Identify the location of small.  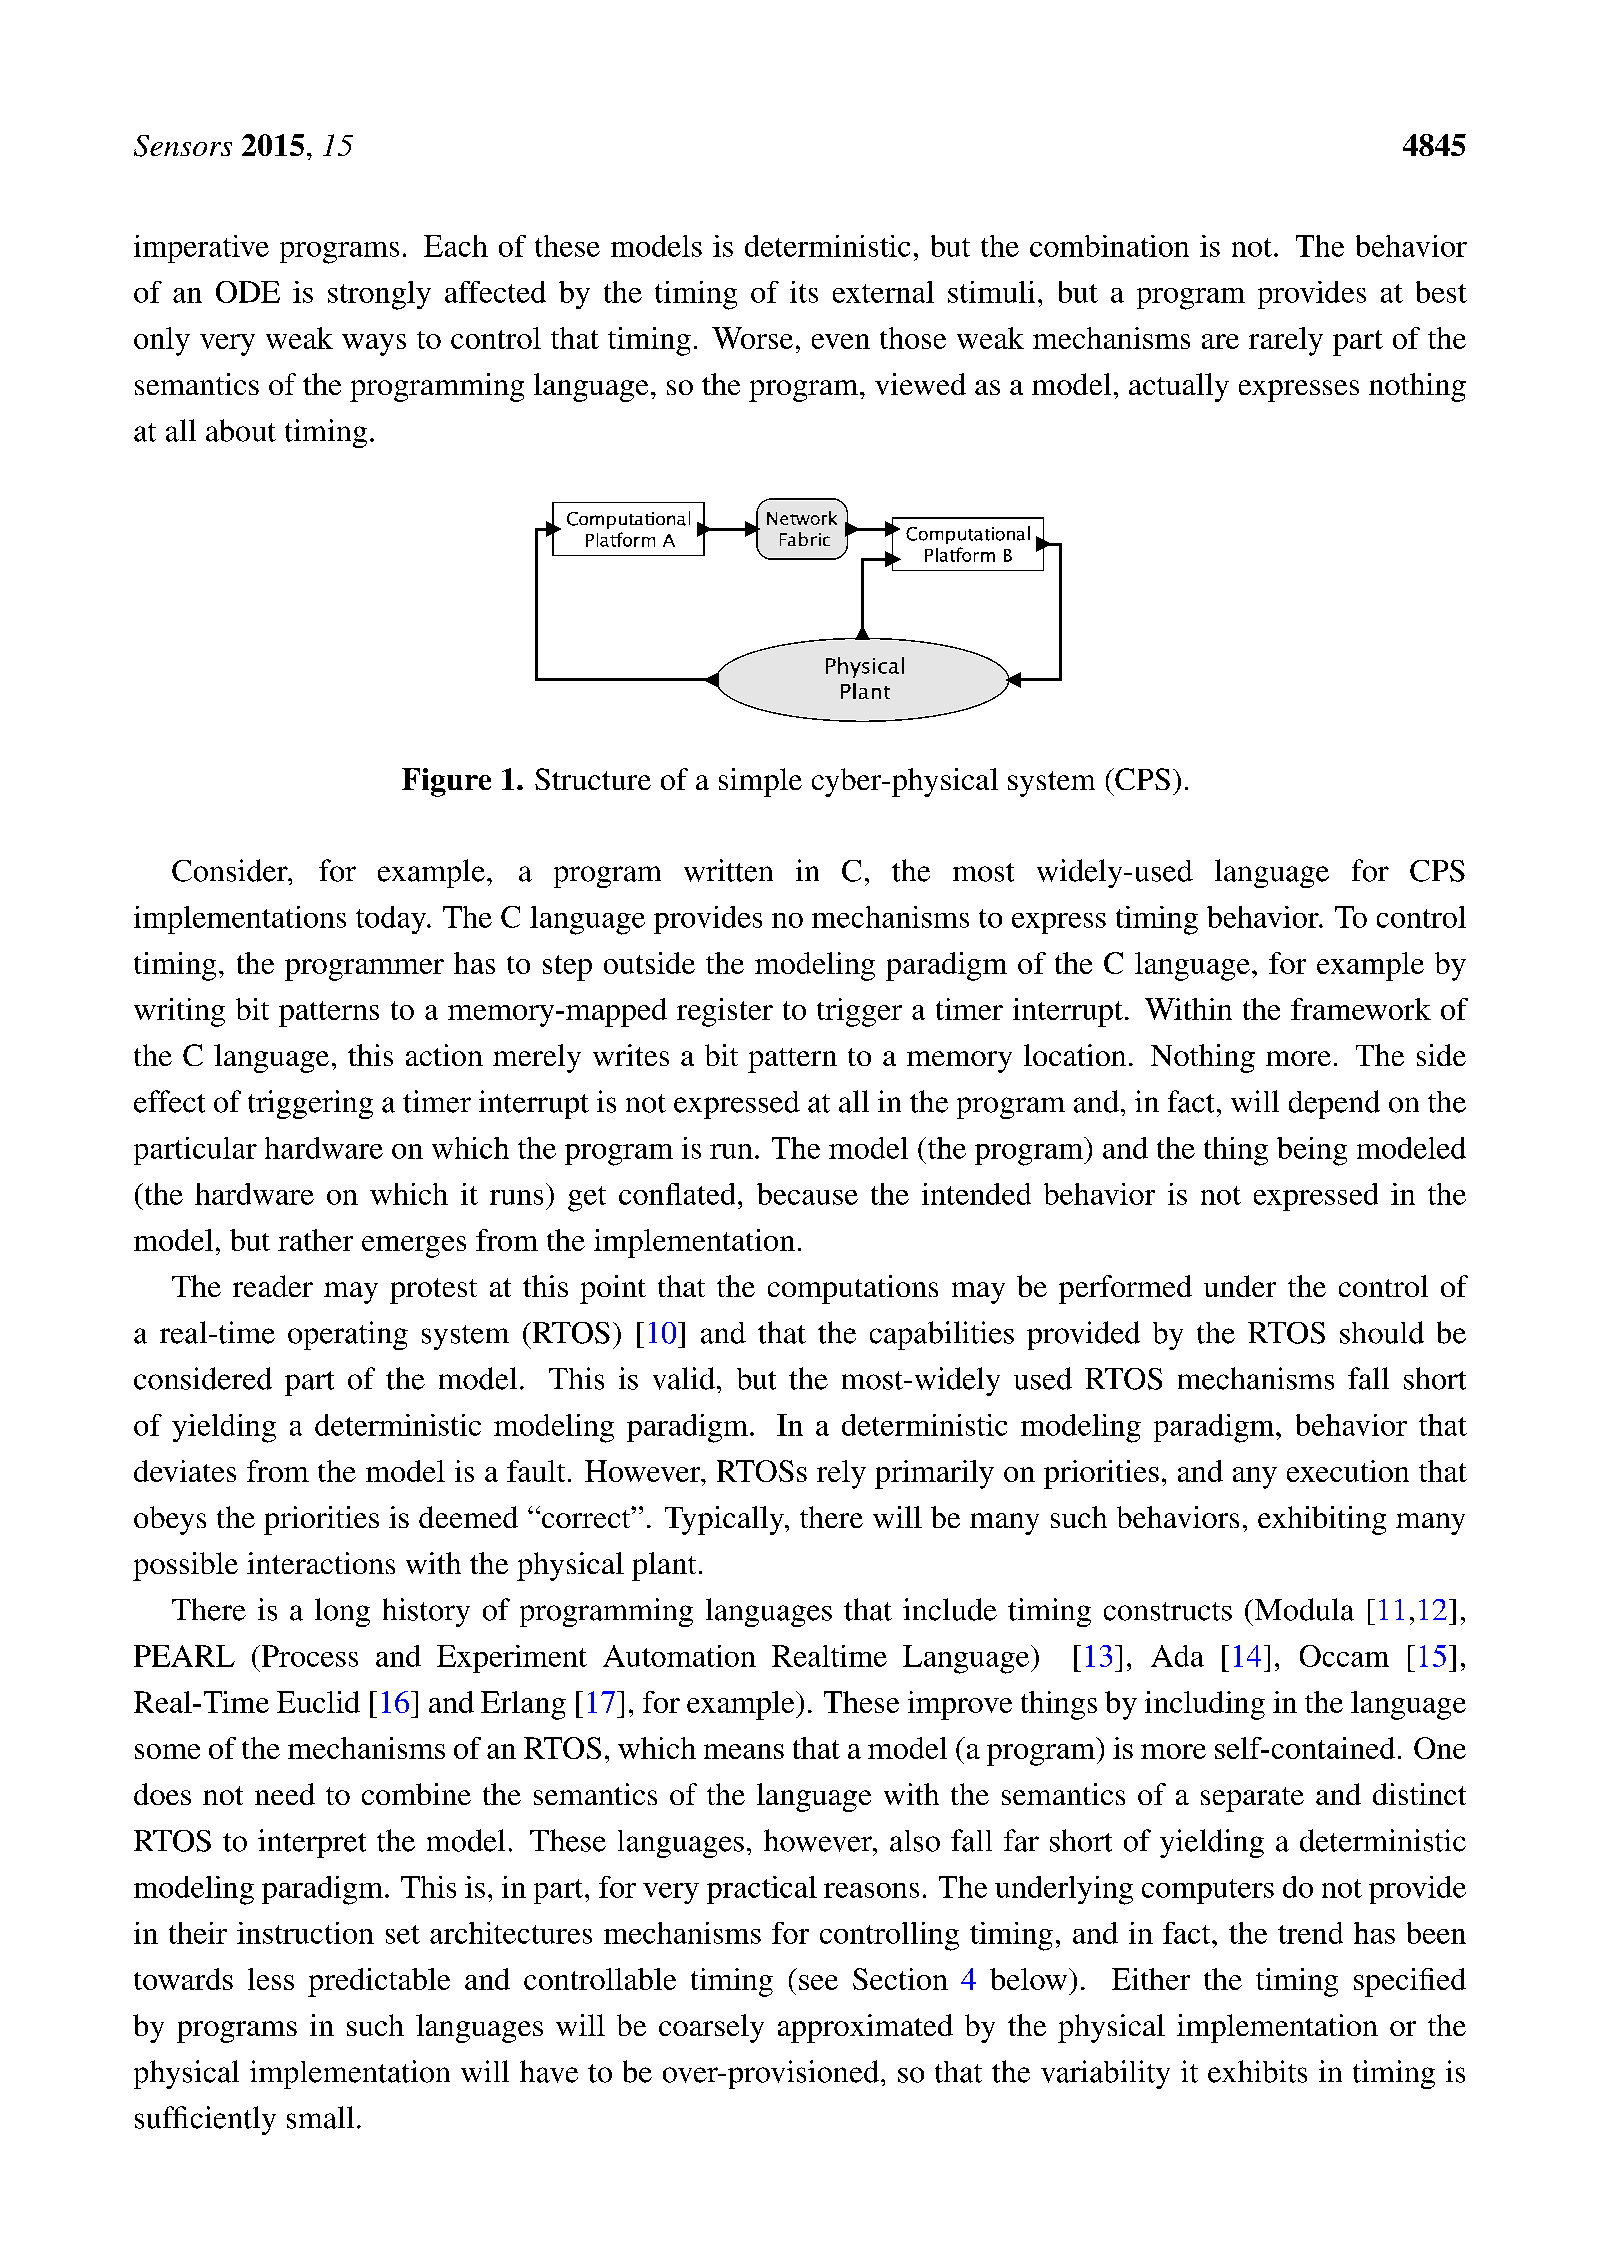
(320, 2117).
